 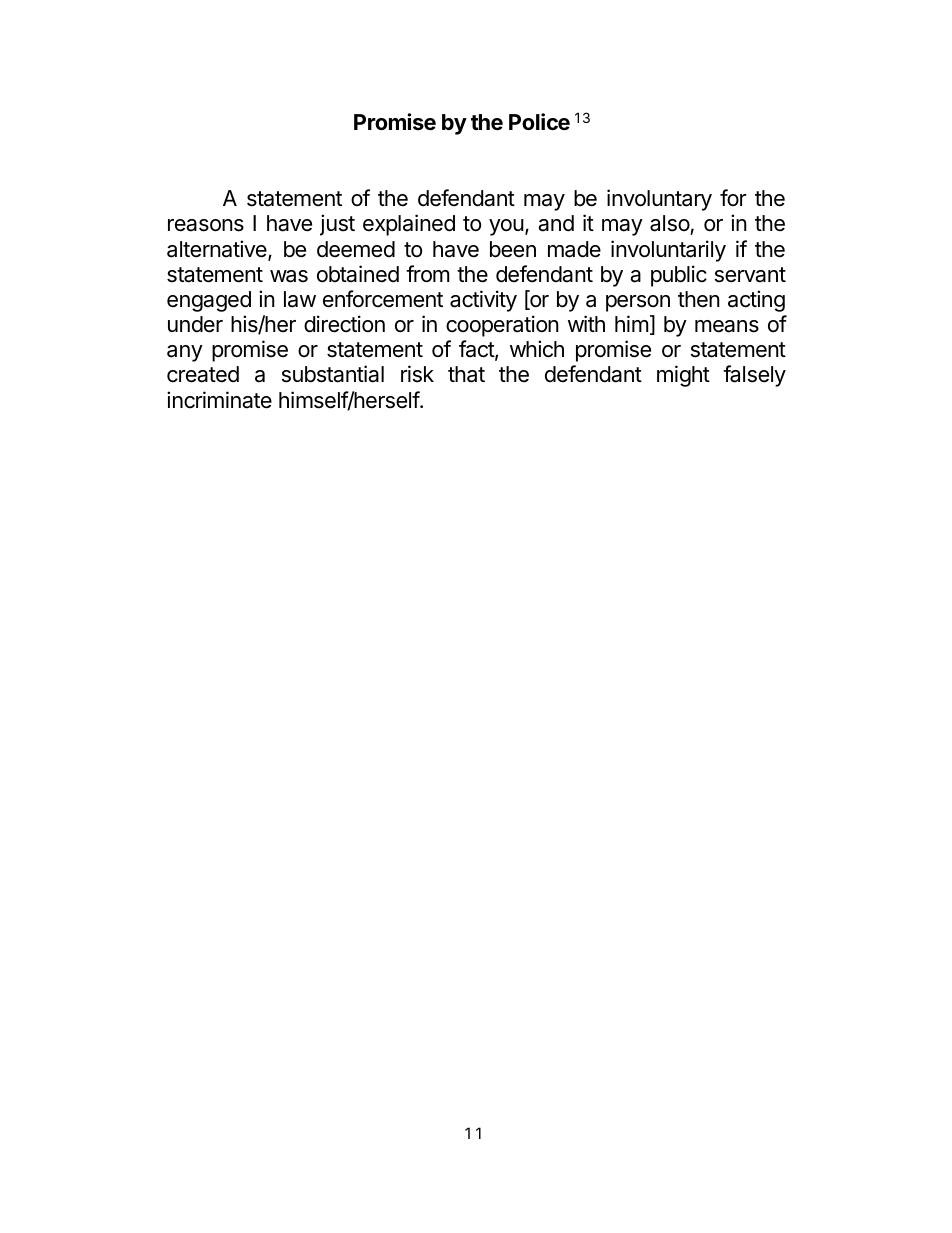 I want to click on Police, so click(x=539, y=122).
